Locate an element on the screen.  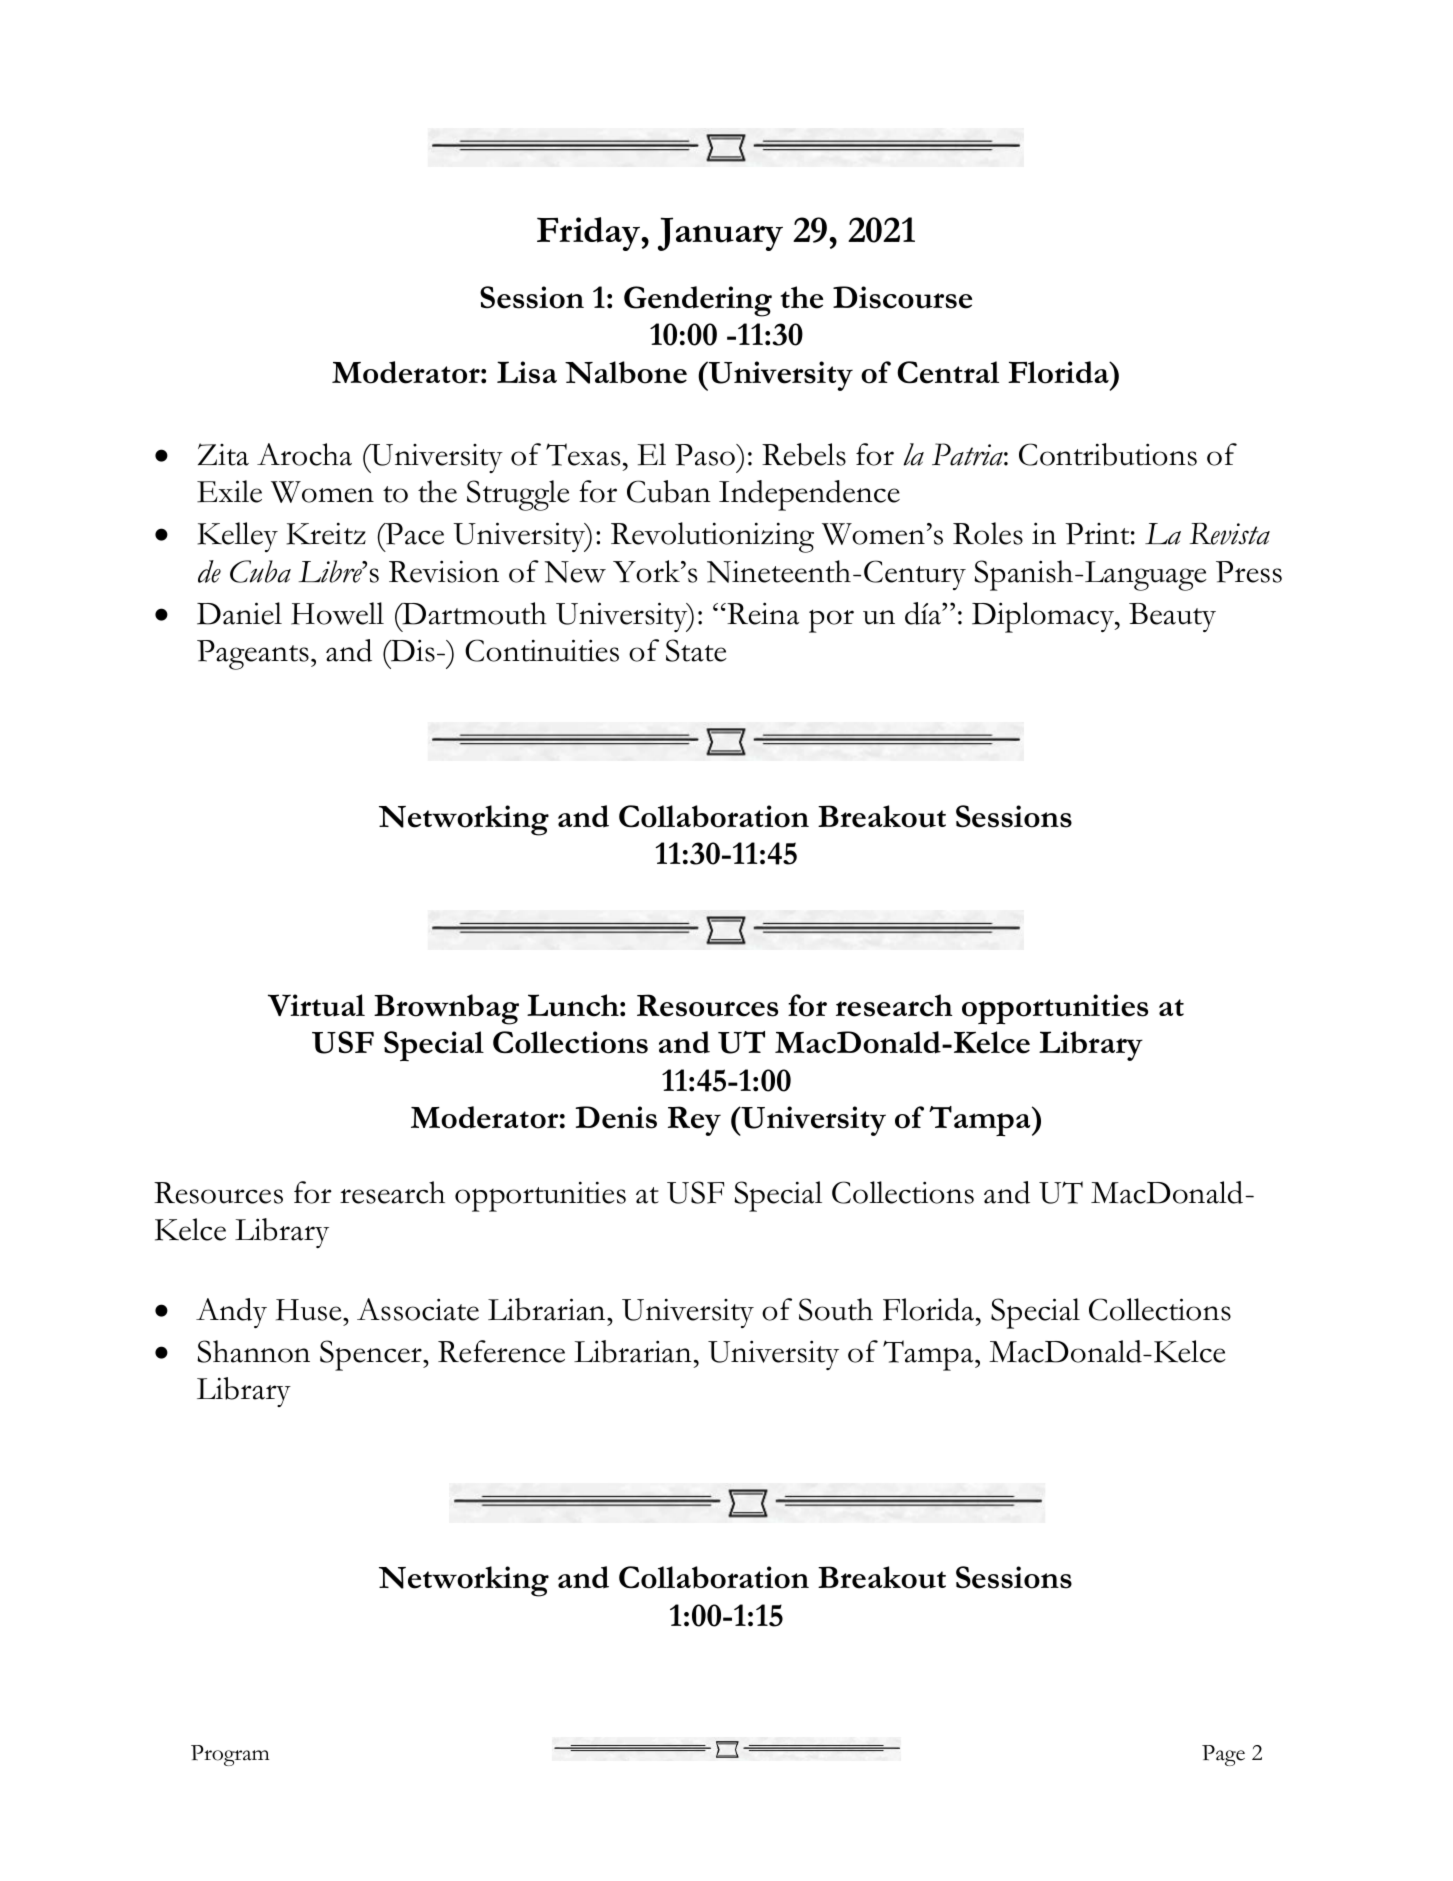
Rey is located at coordinates (694, 1121).
